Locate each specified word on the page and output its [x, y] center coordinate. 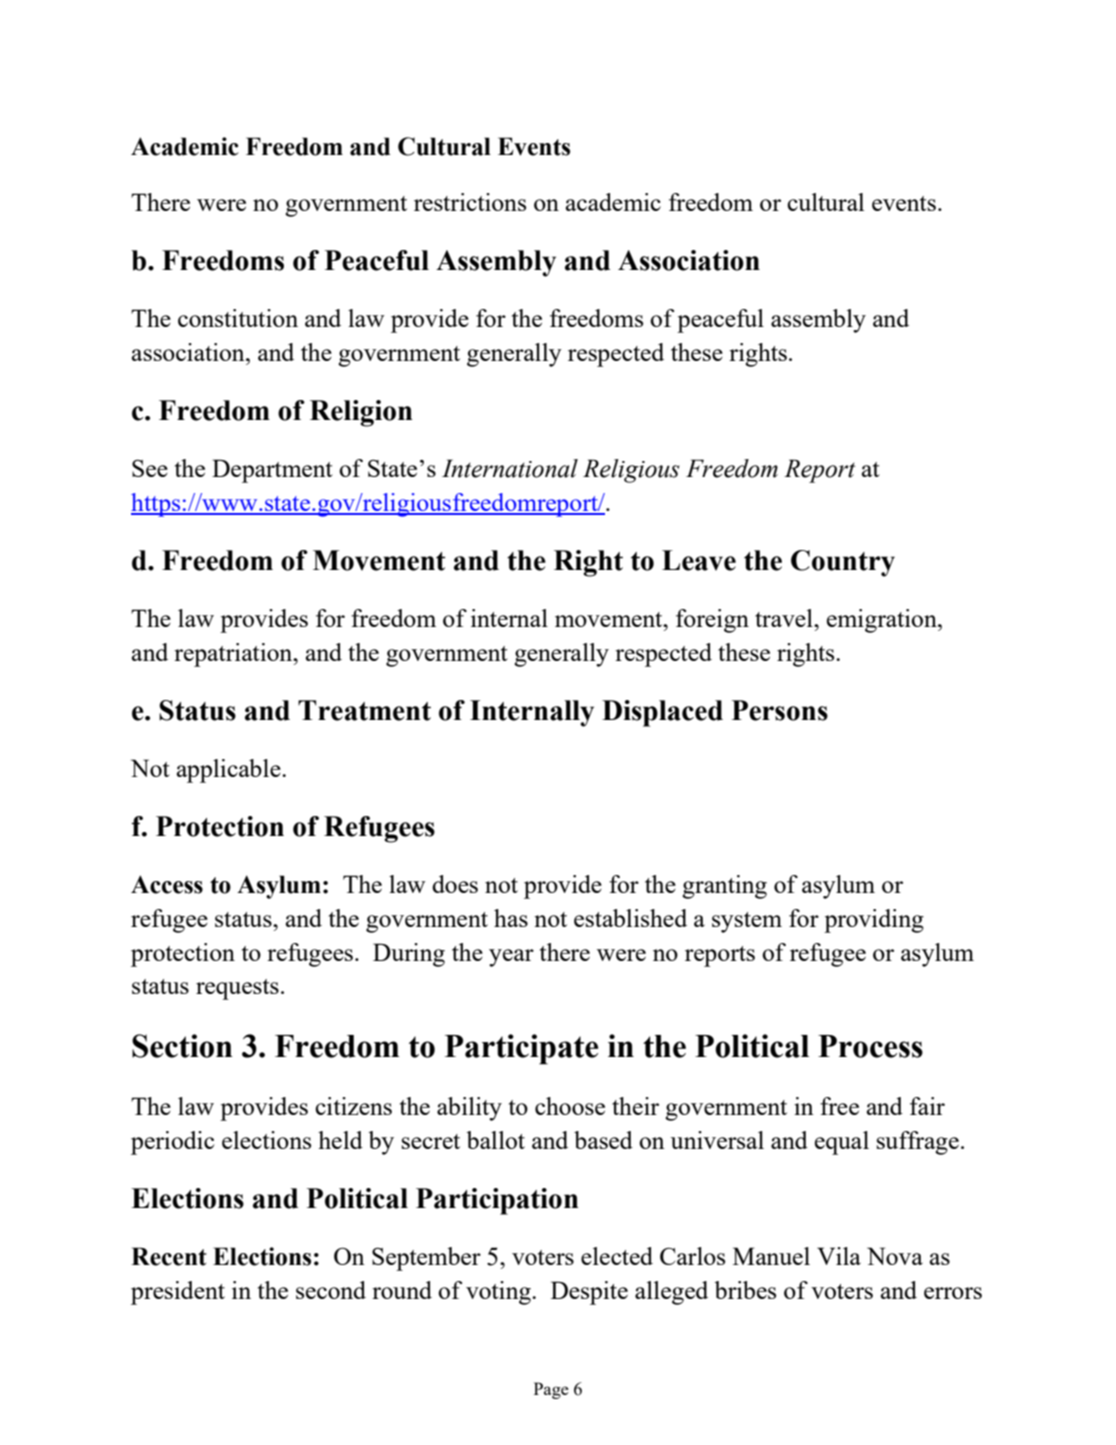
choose [570, 1106]
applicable [230, 771]
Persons [780, 710]
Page [551, 1390]
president [178, 1293]
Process [870, 1046]
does [455, 884]
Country [843, 563]
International [510, 468]
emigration [883, 621]
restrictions [470, 202]
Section [182, 1046]
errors [953, 1293]
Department [272, 471]
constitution [238, 318]
